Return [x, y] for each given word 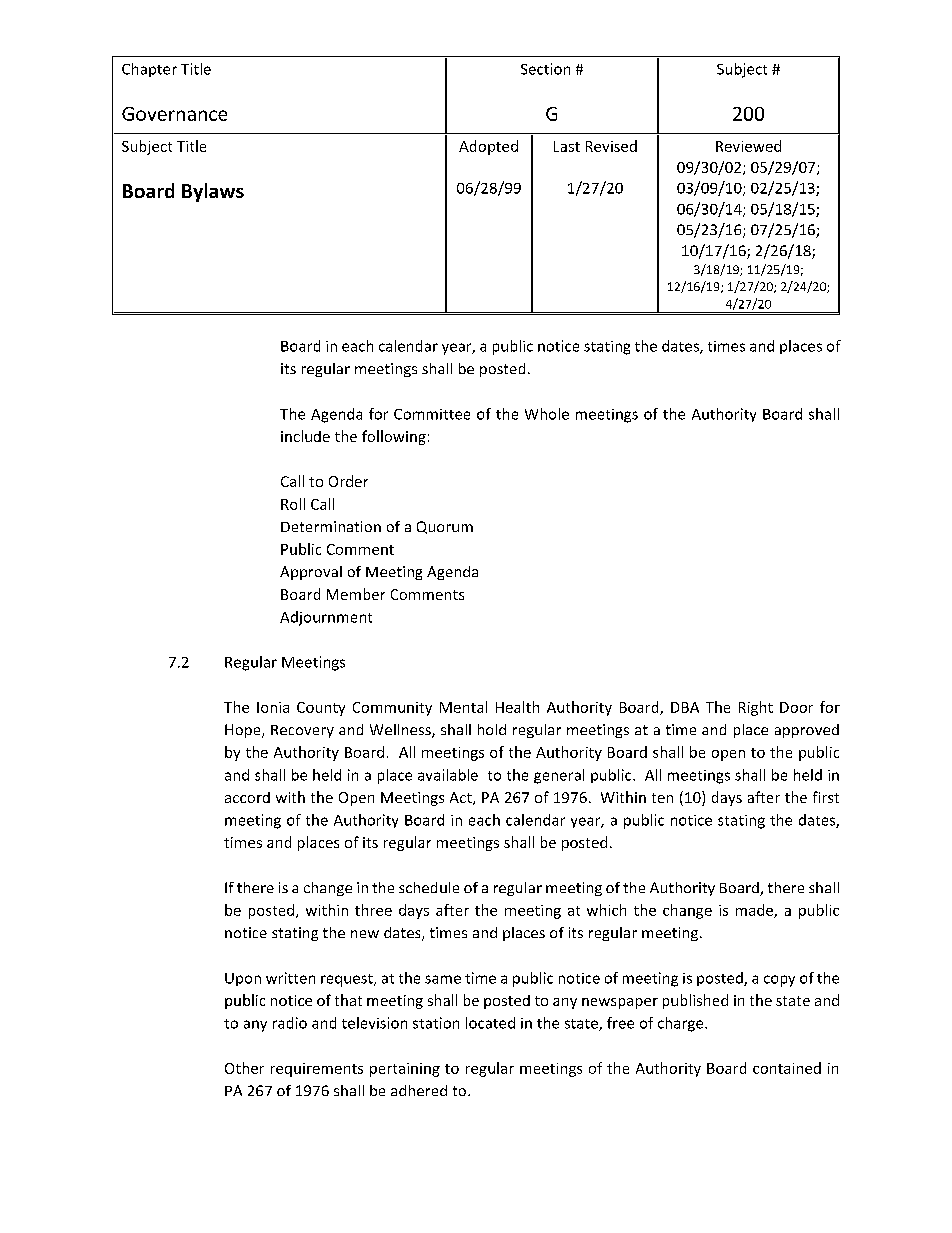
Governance [174, 114]
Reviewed [748, 146]
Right [756, 708]
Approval [311, 573]
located [490, 1023]
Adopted [488, 147]
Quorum [445, 527]
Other [244, 1068]
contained [787, 1068]
